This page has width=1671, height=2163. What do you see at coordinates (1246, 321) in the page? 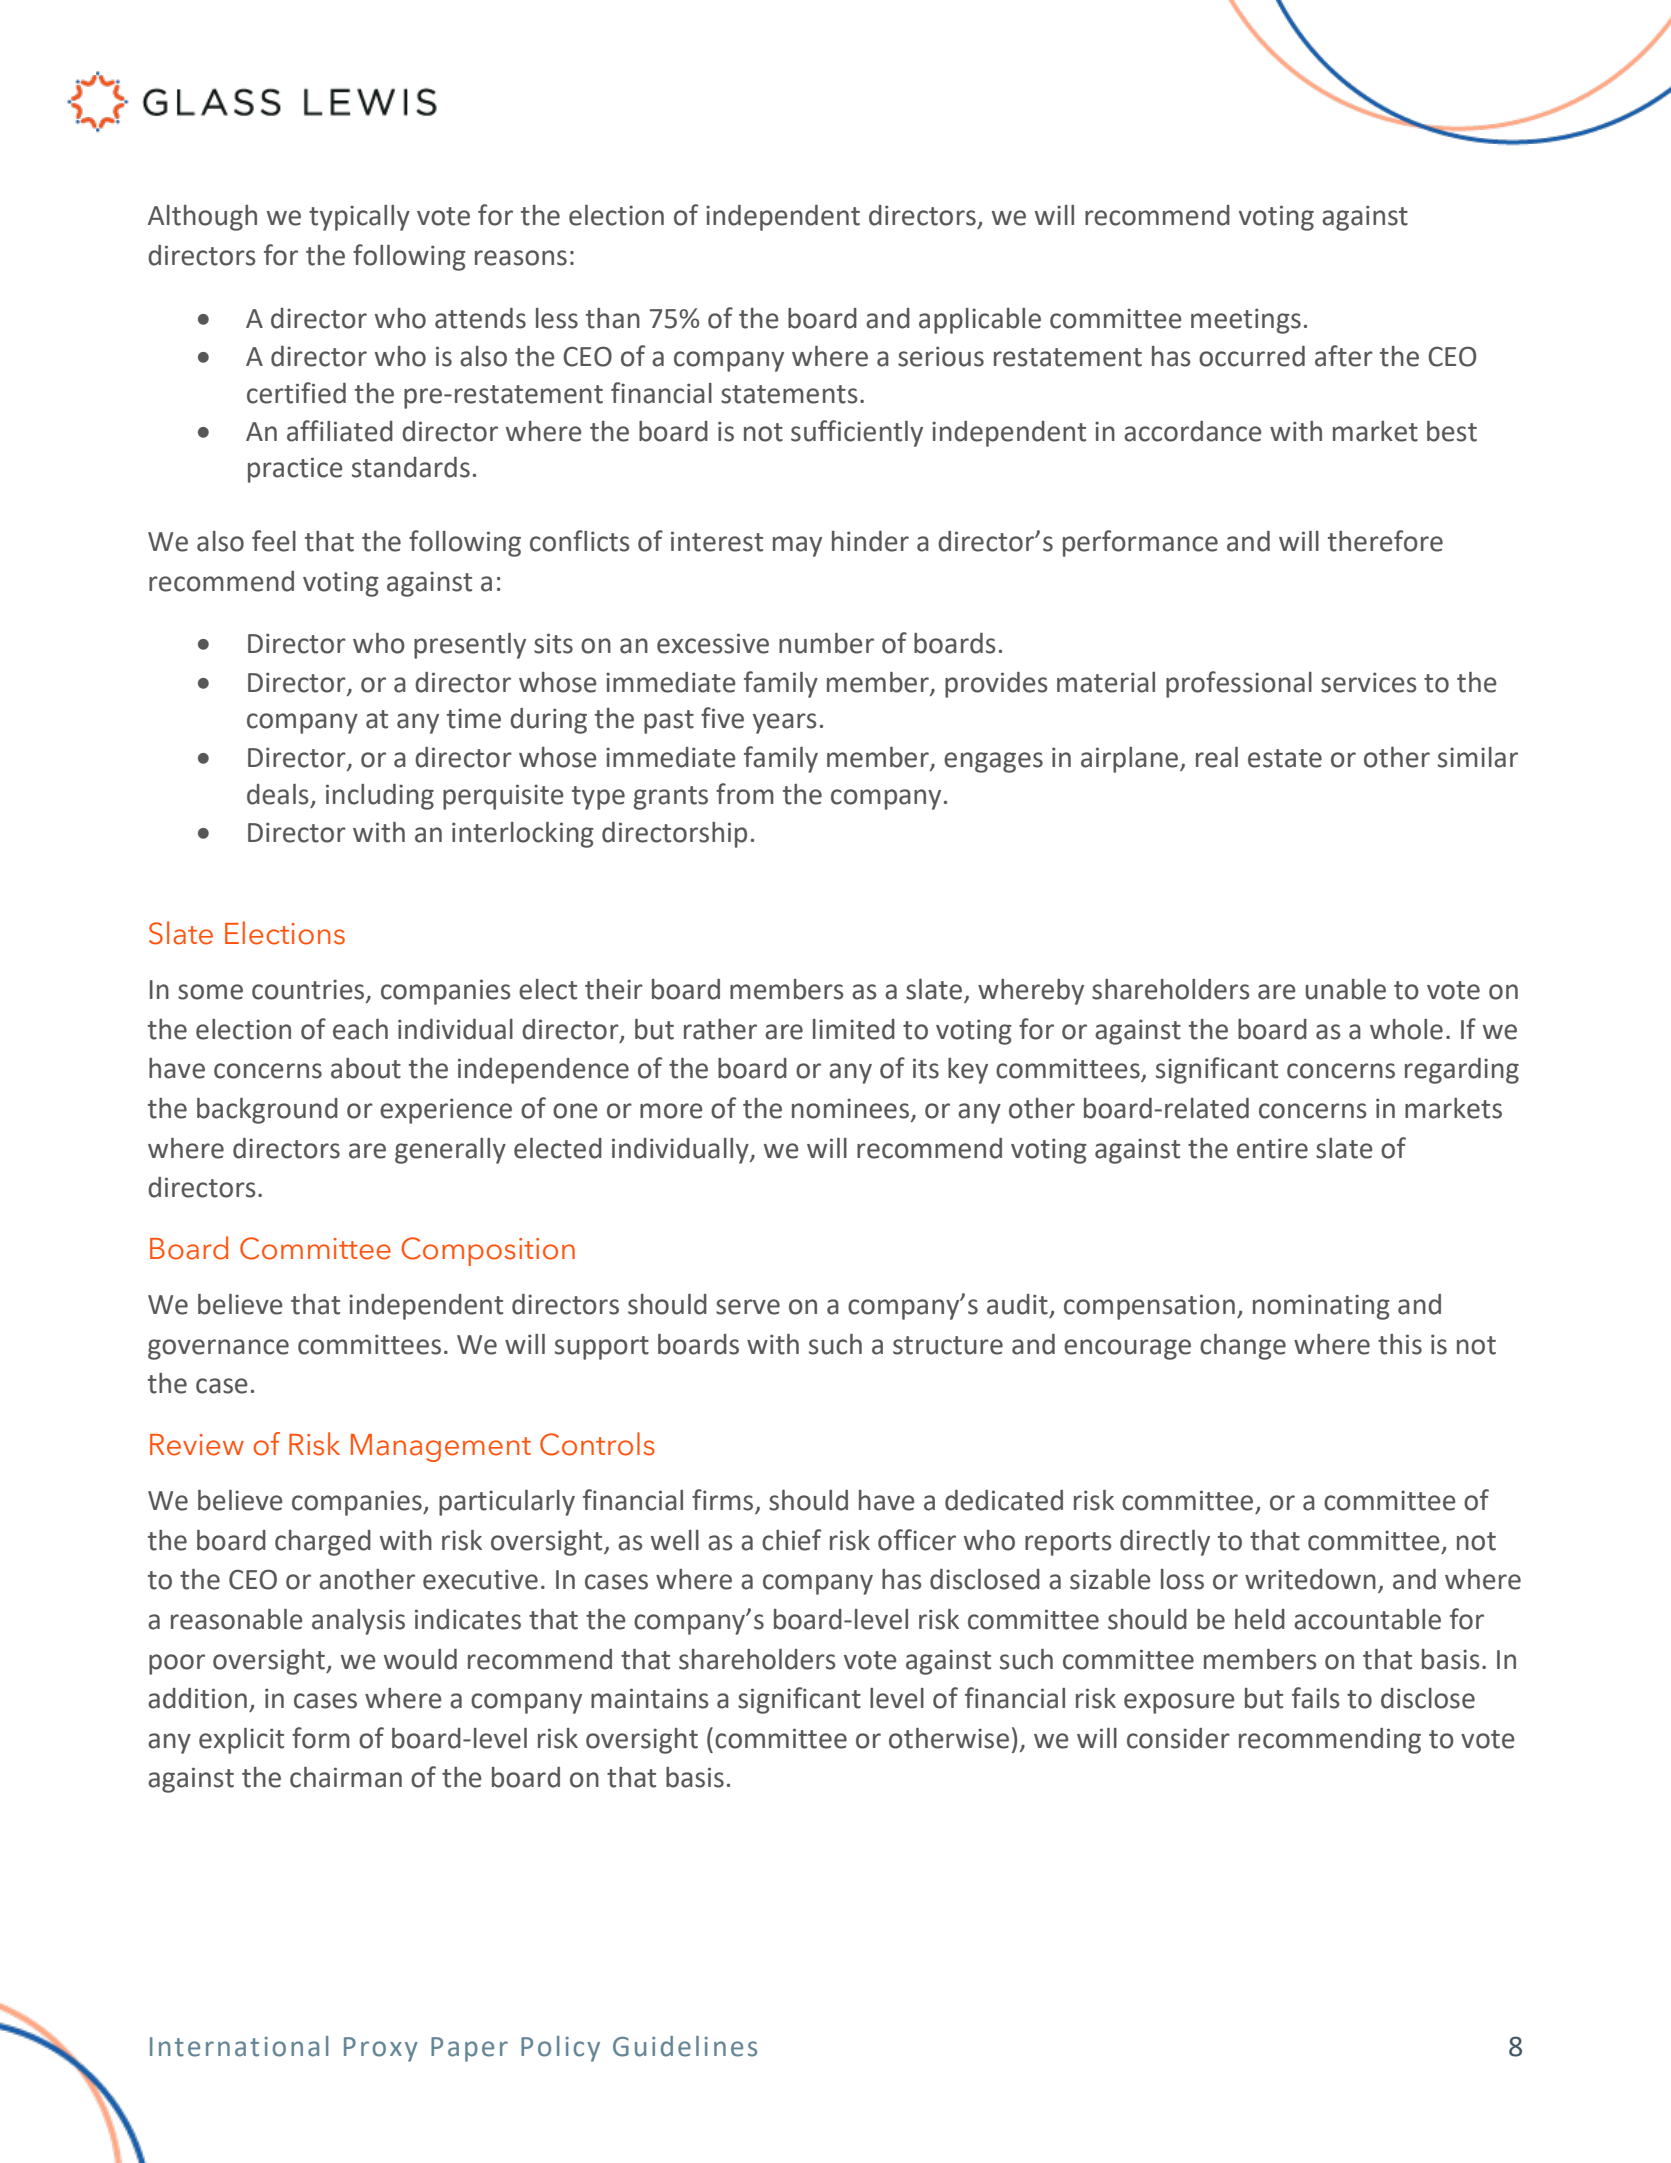
I see `meetings` at bounding box center [1246, 321].
